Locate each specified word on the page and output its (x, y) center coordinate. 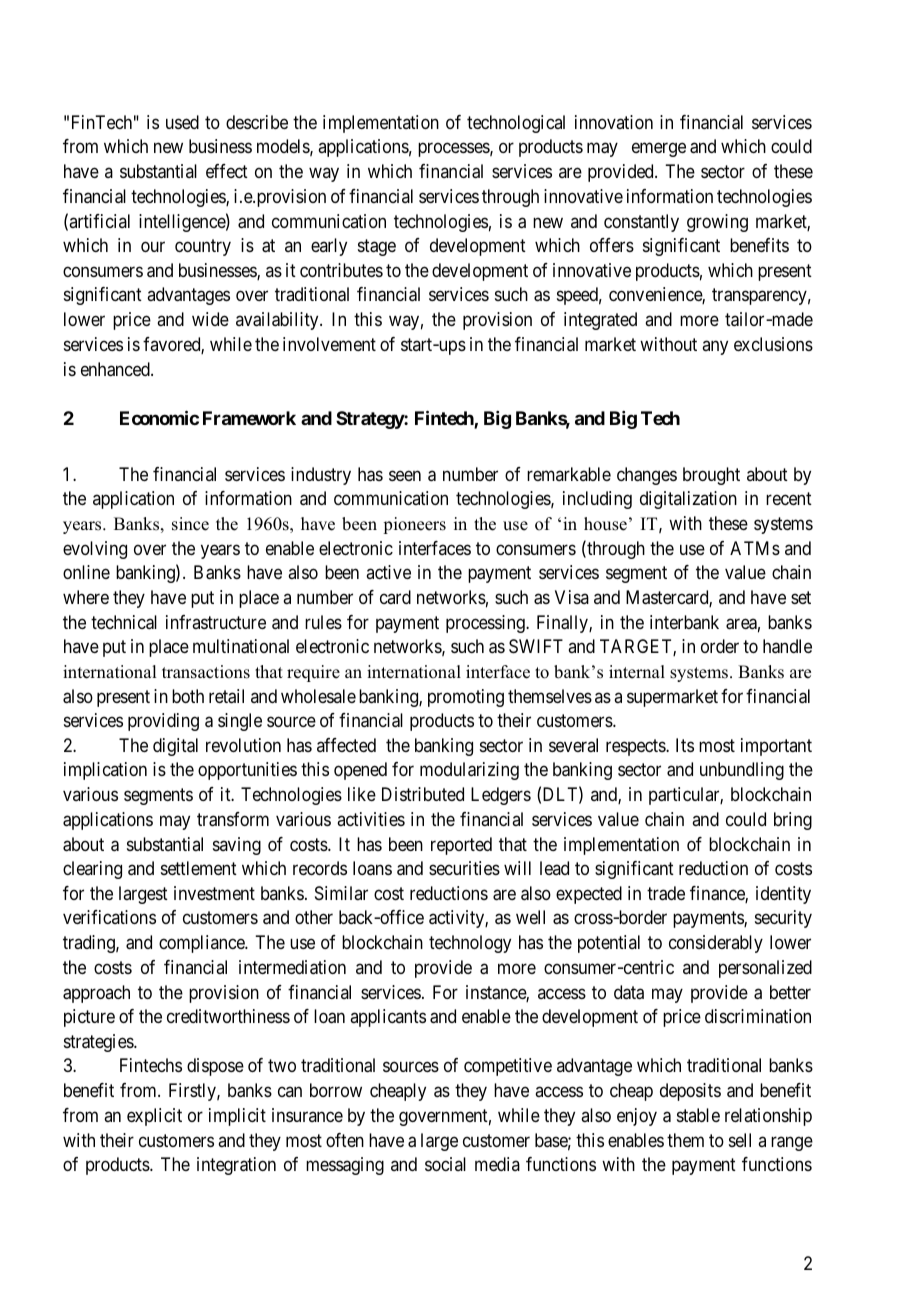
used (182, 122)
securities (464, 868)
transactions (206, 672)
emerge (659, 150)
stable (698, 1115)
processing (486, 624)
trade (666, 893)
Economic (159, 417)
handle (787, 646)
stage (377, 247)
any (715, 347)
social (445, 1164)
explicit (154, 1117)
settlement (199, 868)
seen (405, 475)
